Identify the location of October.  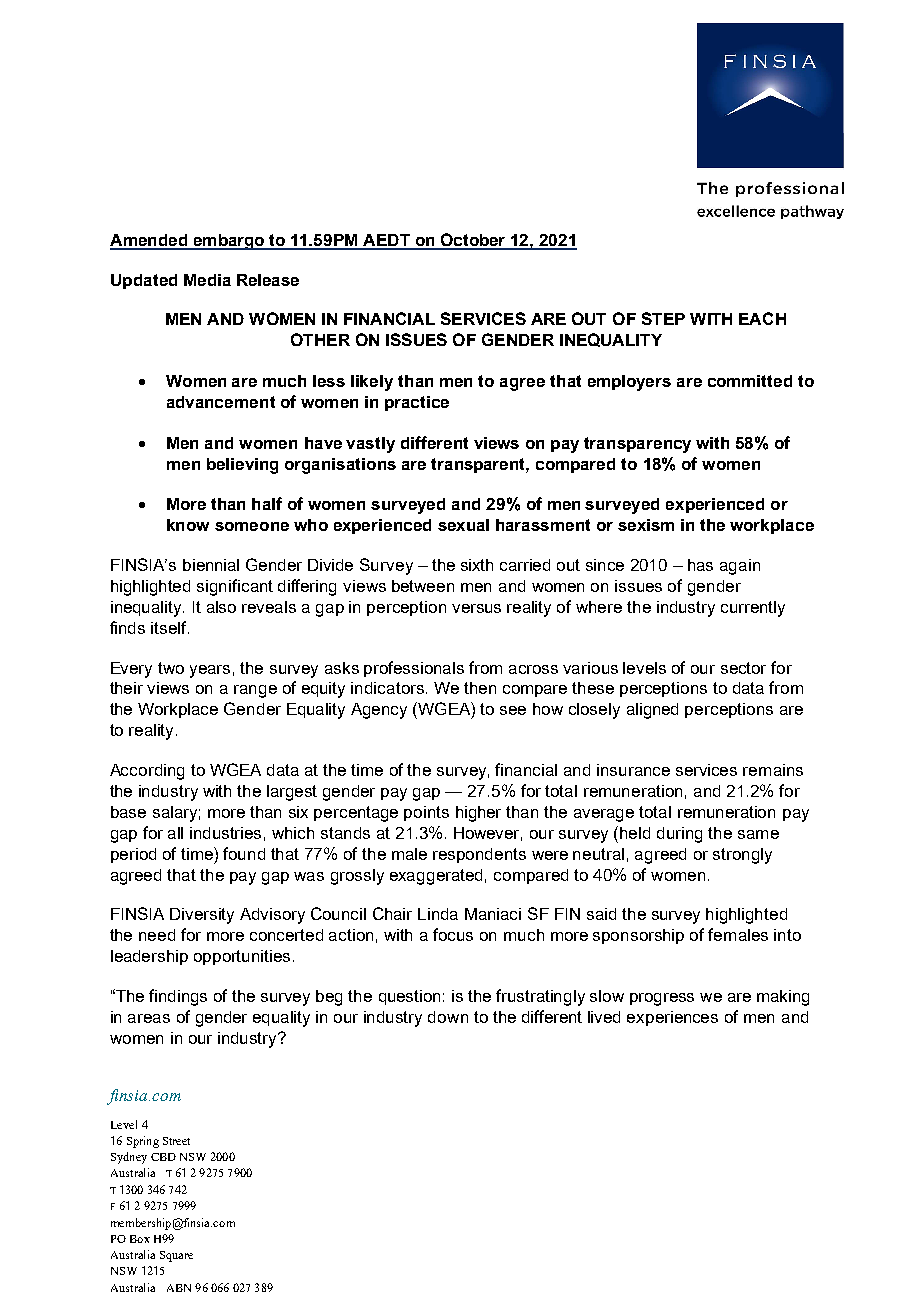
(474, 241).
